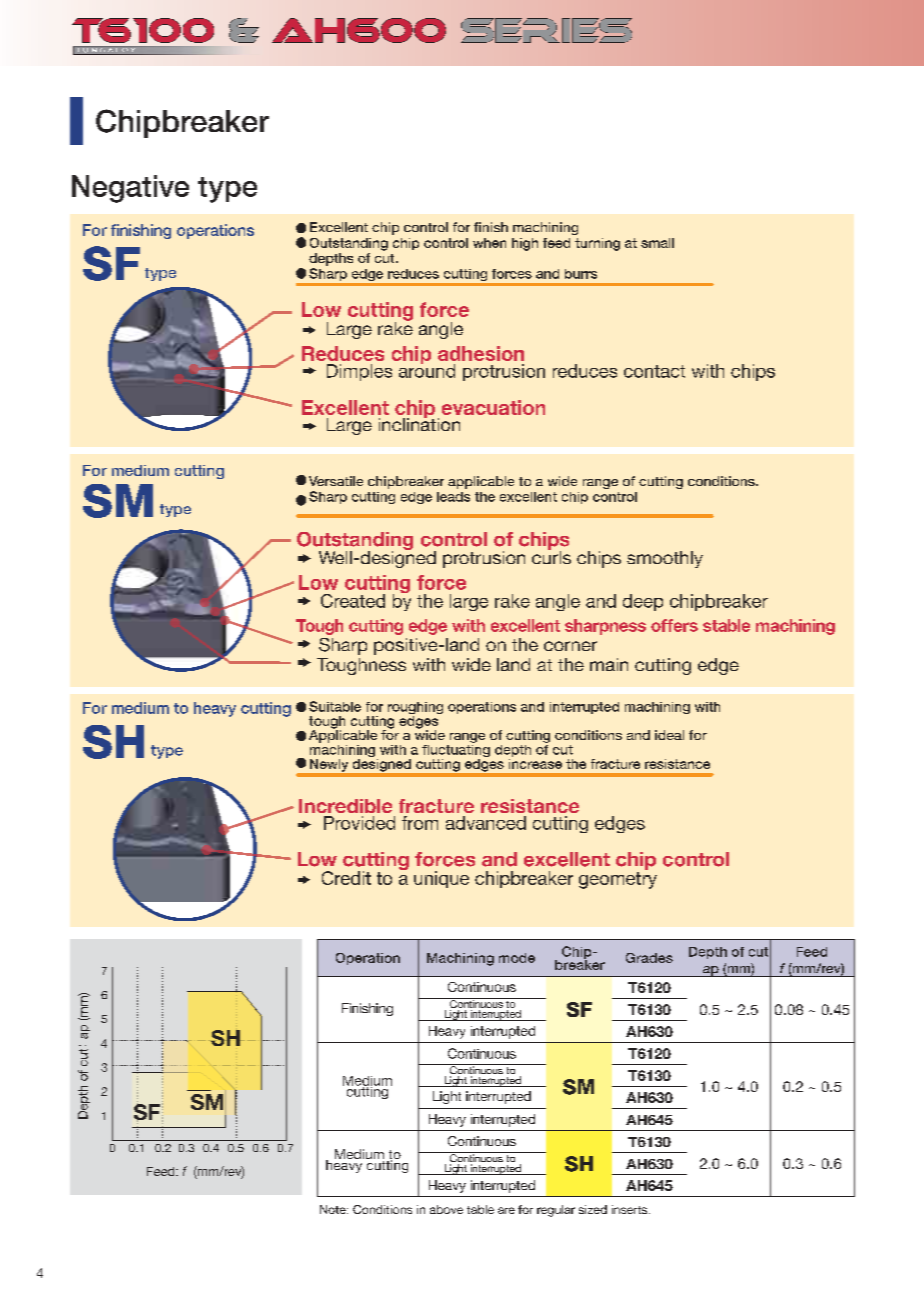  I want to click on Credit, so click(346, 878).
